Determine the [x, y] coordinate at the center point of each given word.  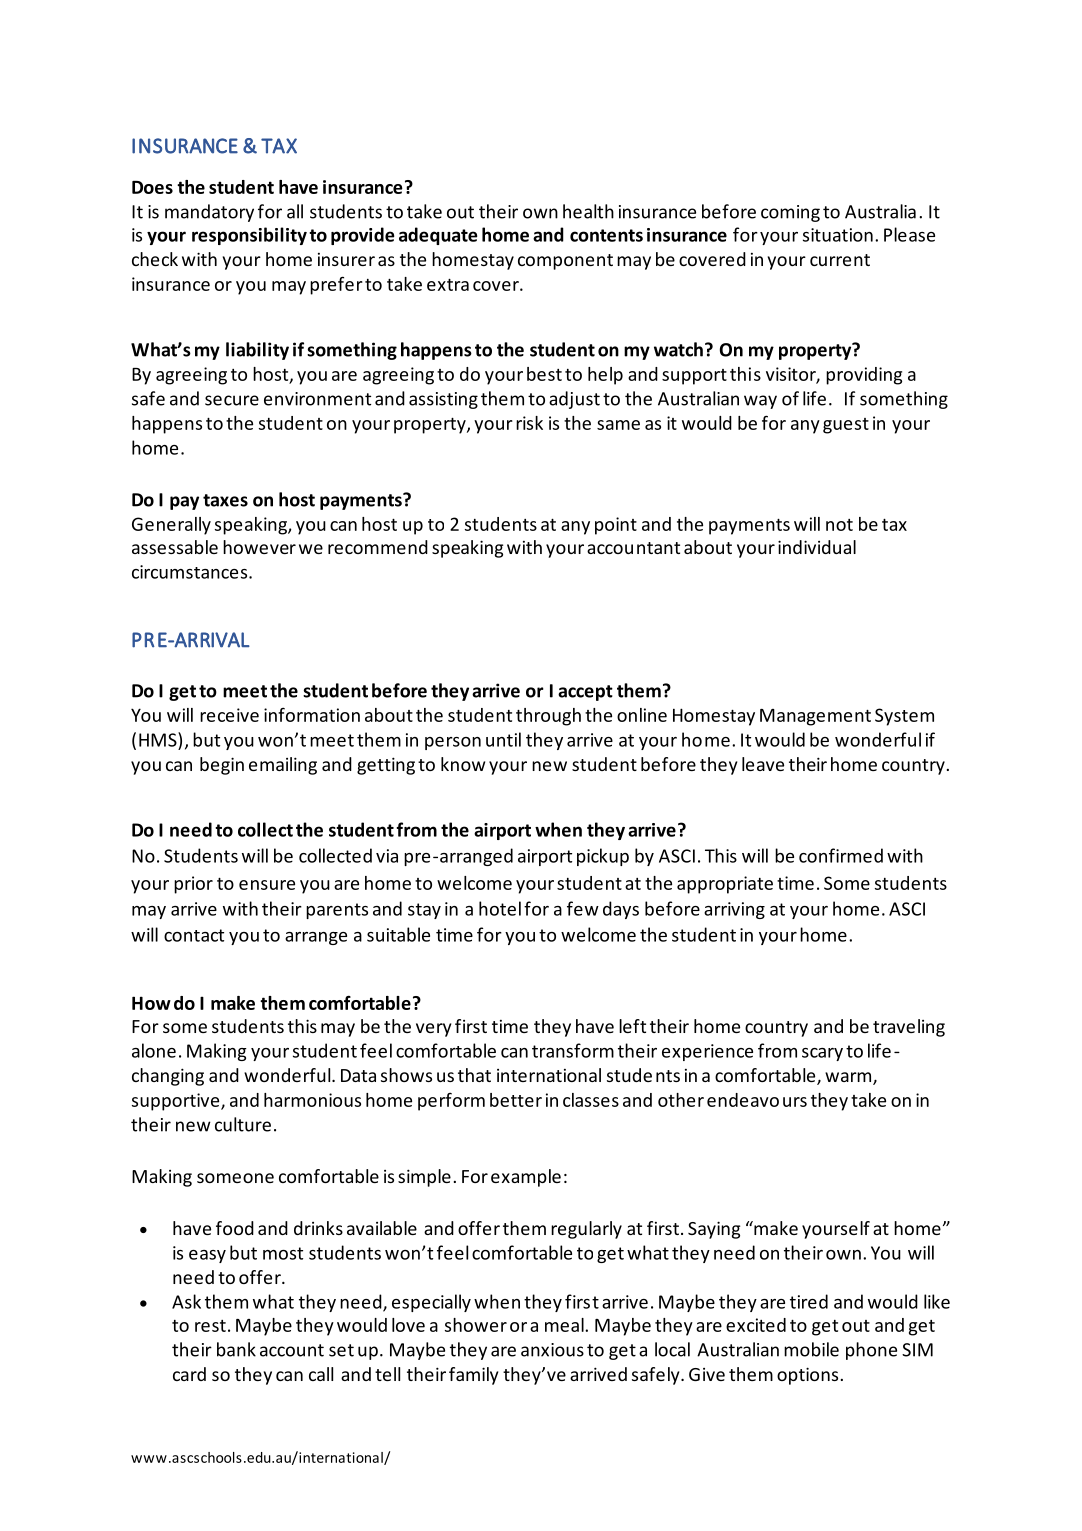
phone [871, 1351]
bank [236, 1349]
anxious [552, 1350]
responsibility [249, 236]
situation [838, 235]
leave [763, 764]
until [503, 739]
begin [222, 766]
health [588, 211]
